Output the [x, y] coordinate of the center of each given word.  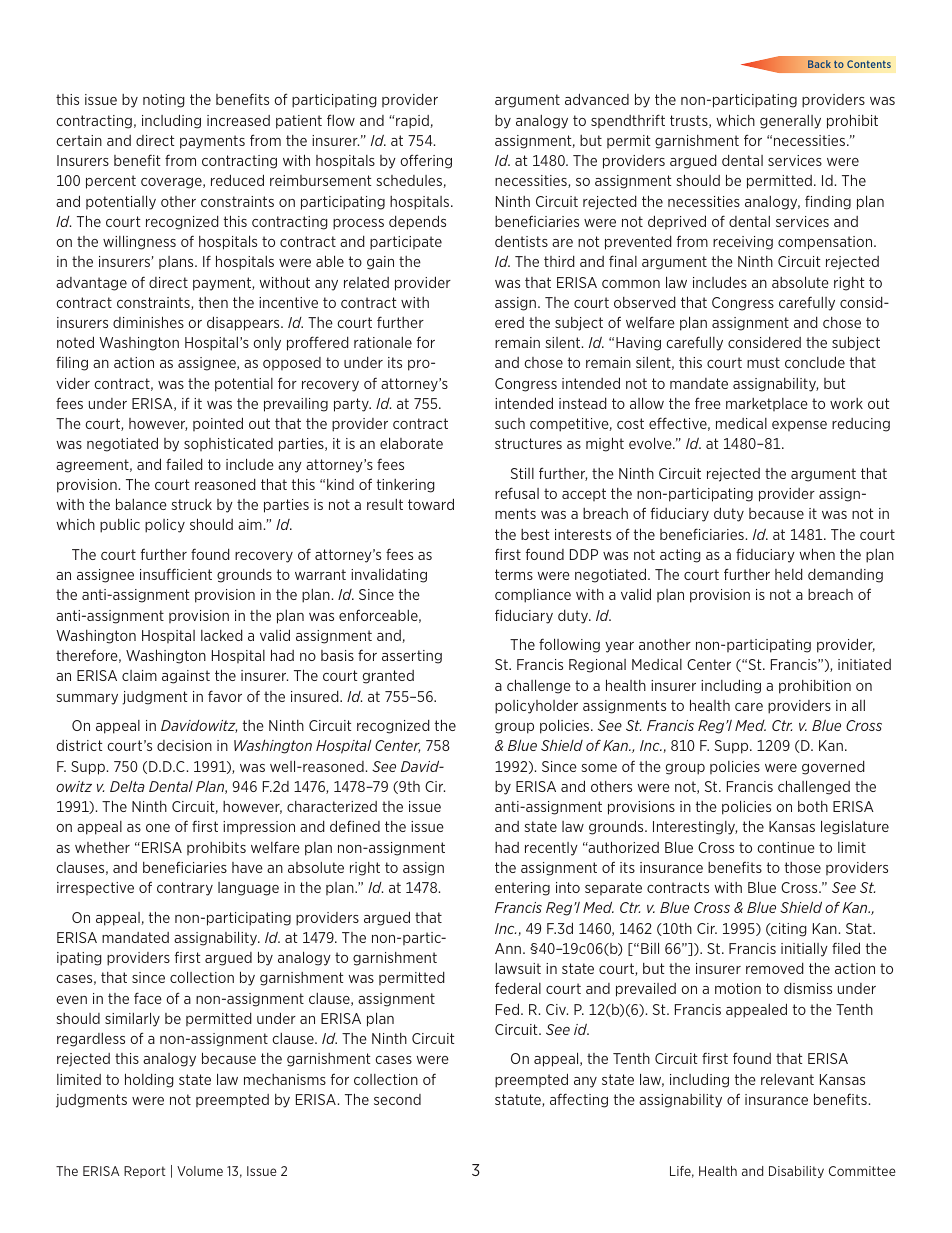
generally [790, 122]
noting [164, 101]
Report [145, 1172]
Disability [796, 1172]
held [789, 574]
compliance [533, 596]
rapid [412, 122]
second [397, 1099]
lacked [222, 635]
